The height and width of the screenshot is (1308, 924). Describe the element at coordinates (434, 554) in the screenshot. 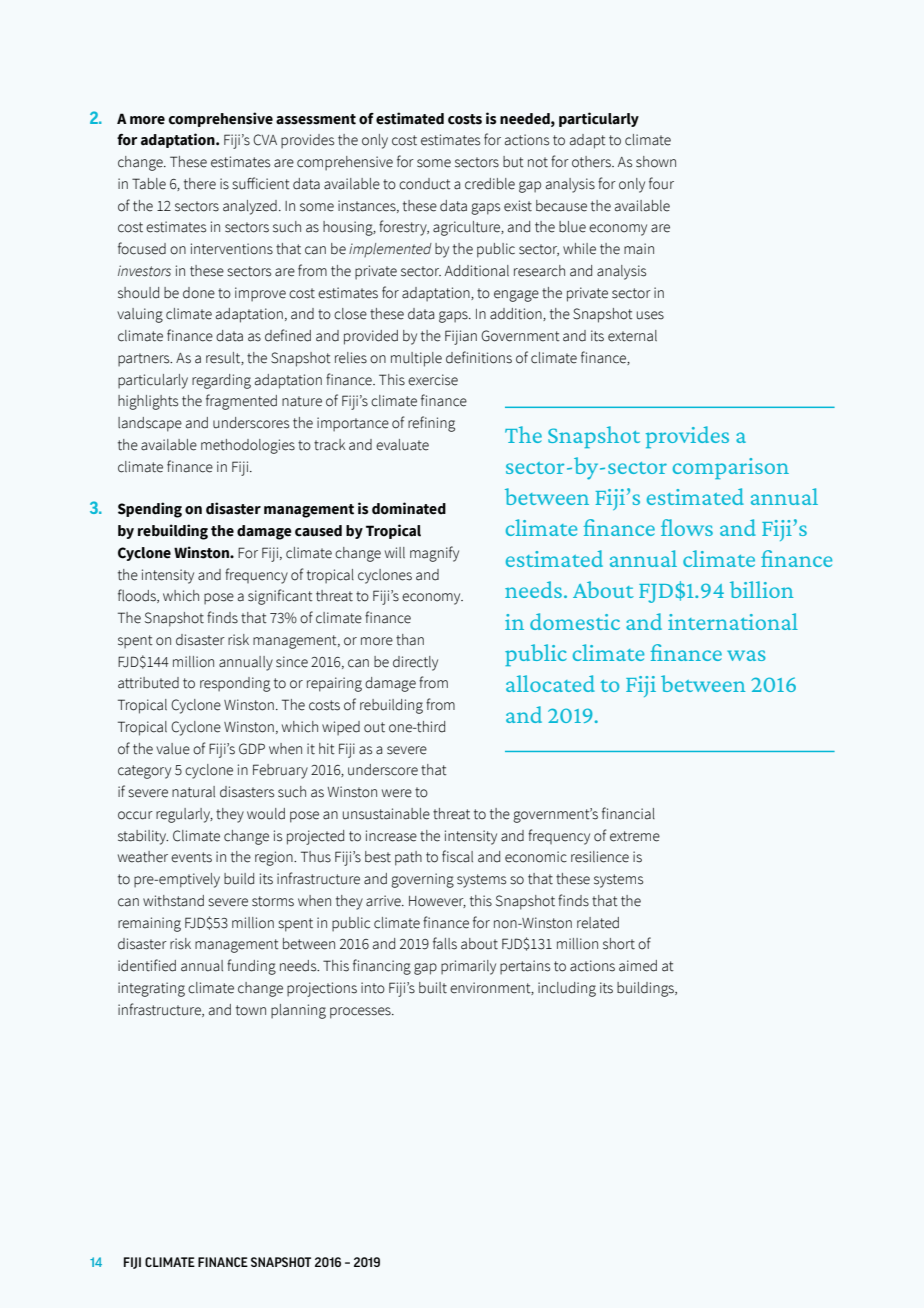

I see `magnify` at that location.
